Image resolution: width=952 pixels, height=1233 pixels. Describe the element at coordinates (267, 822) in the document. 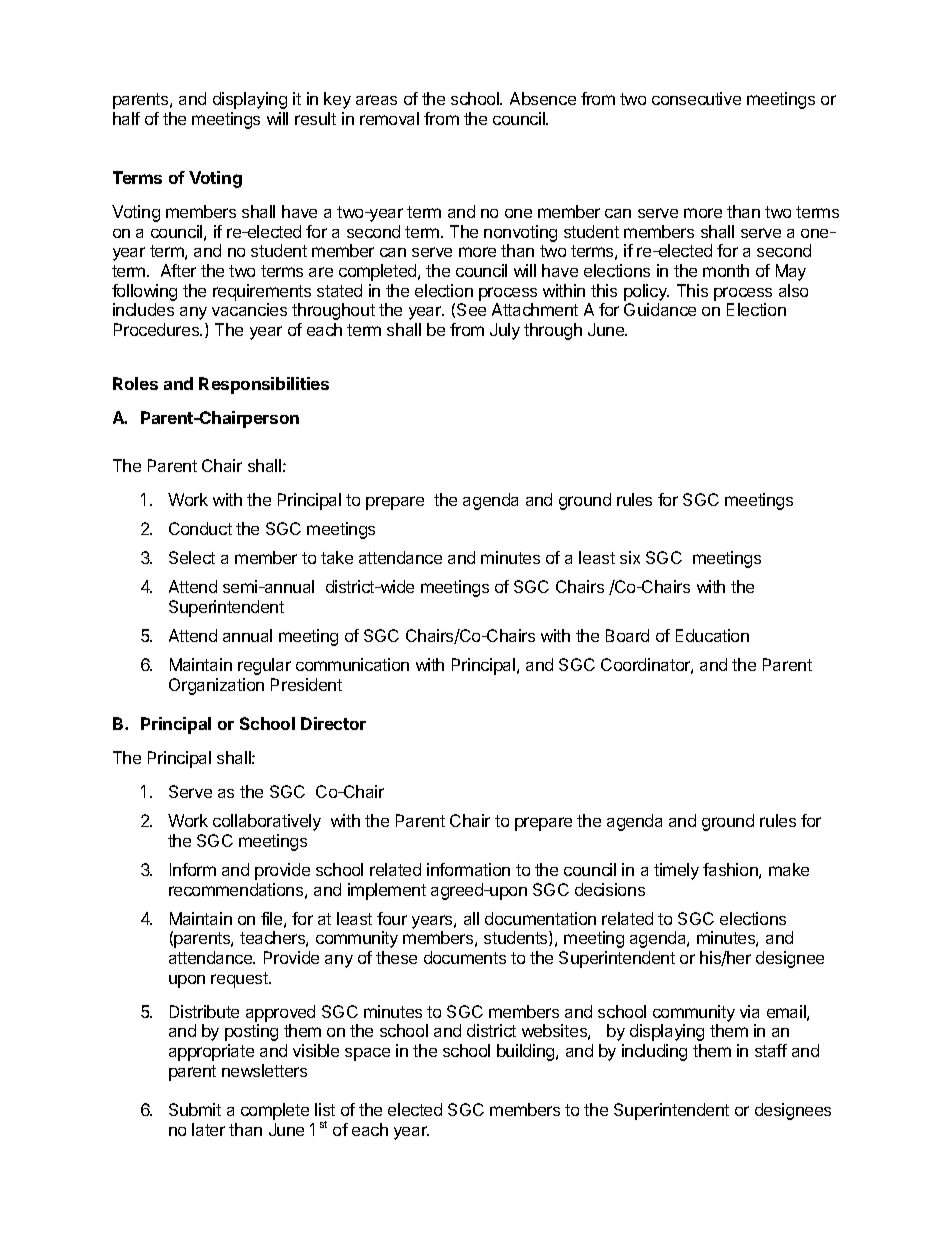

I see `collaboratively` at that location.
